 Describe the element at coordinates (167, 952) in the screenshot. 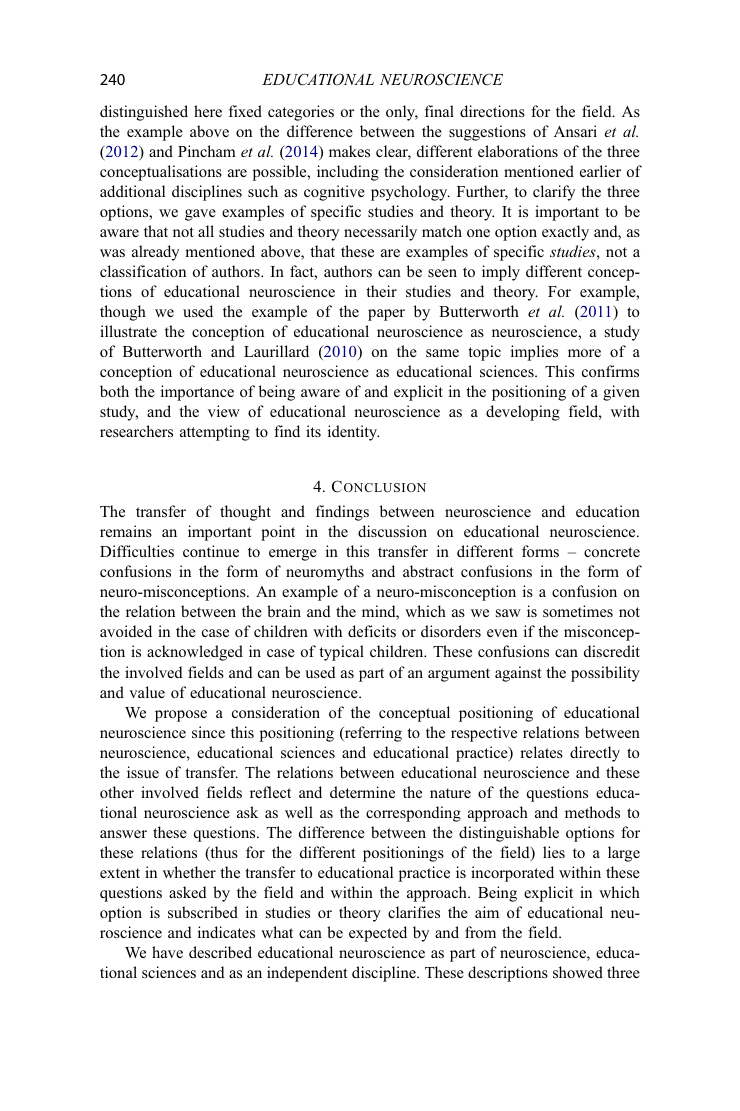

I see `have` at that location.
